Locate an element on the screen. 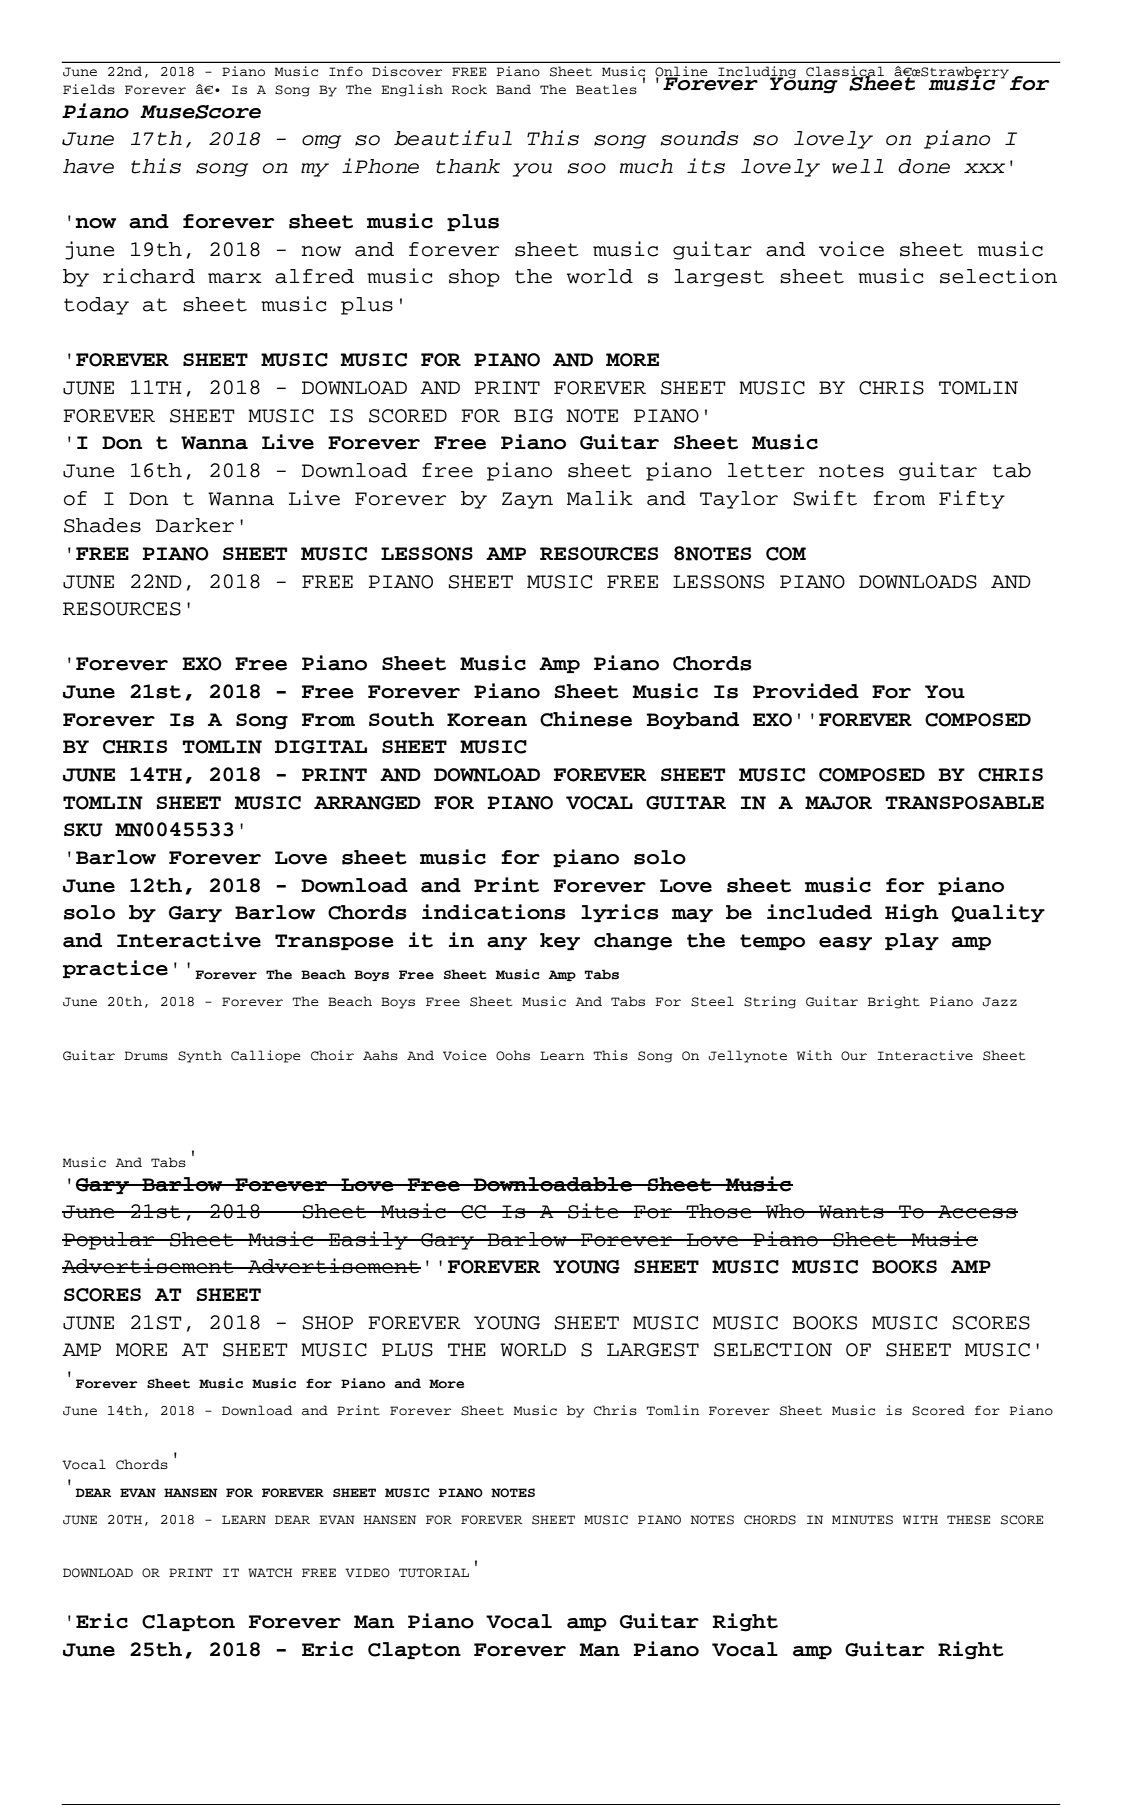  VIDEO is located at coordinates (367, 1573).
